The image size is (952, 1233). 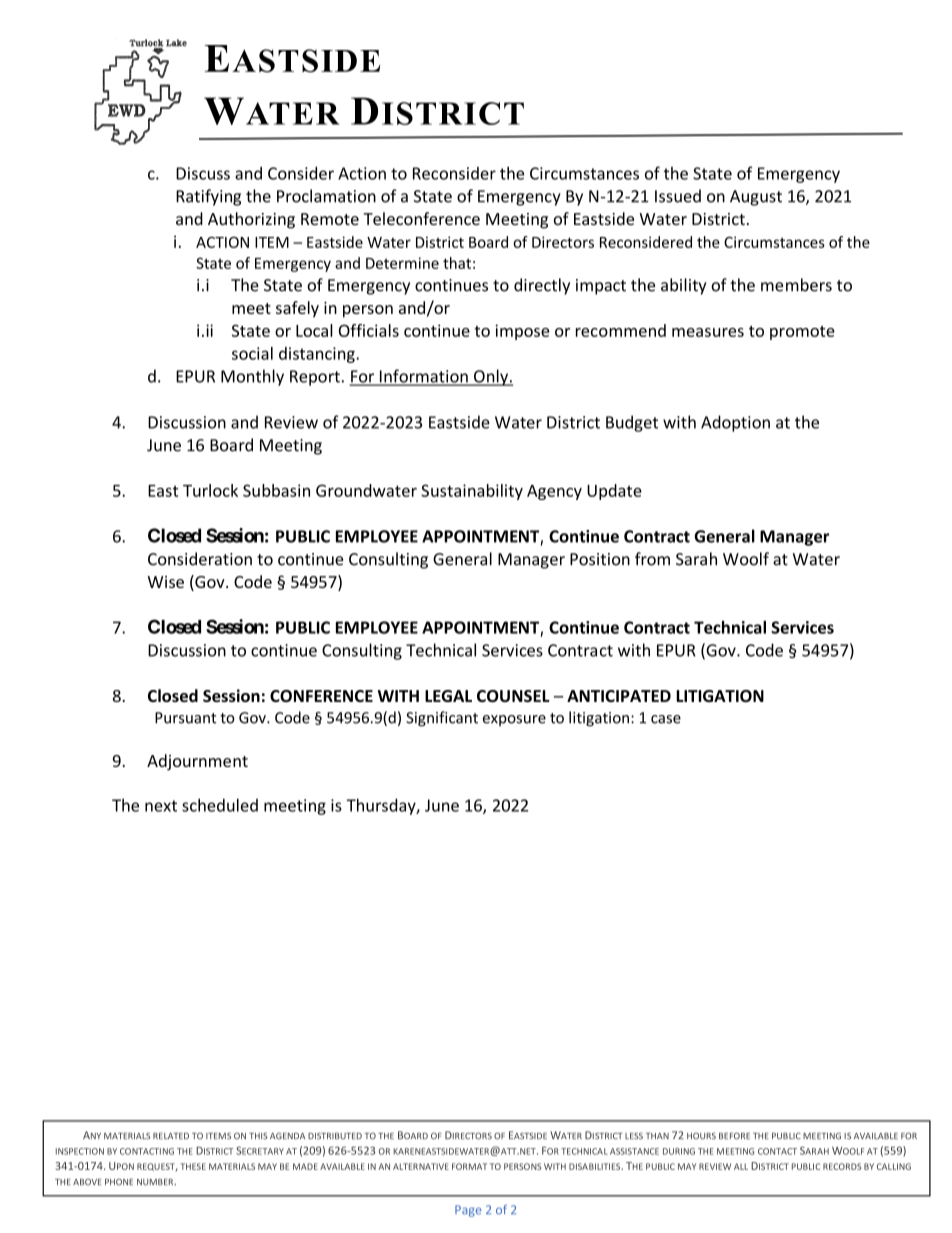 I want to click on Determine, so click(x=402, y=263).
